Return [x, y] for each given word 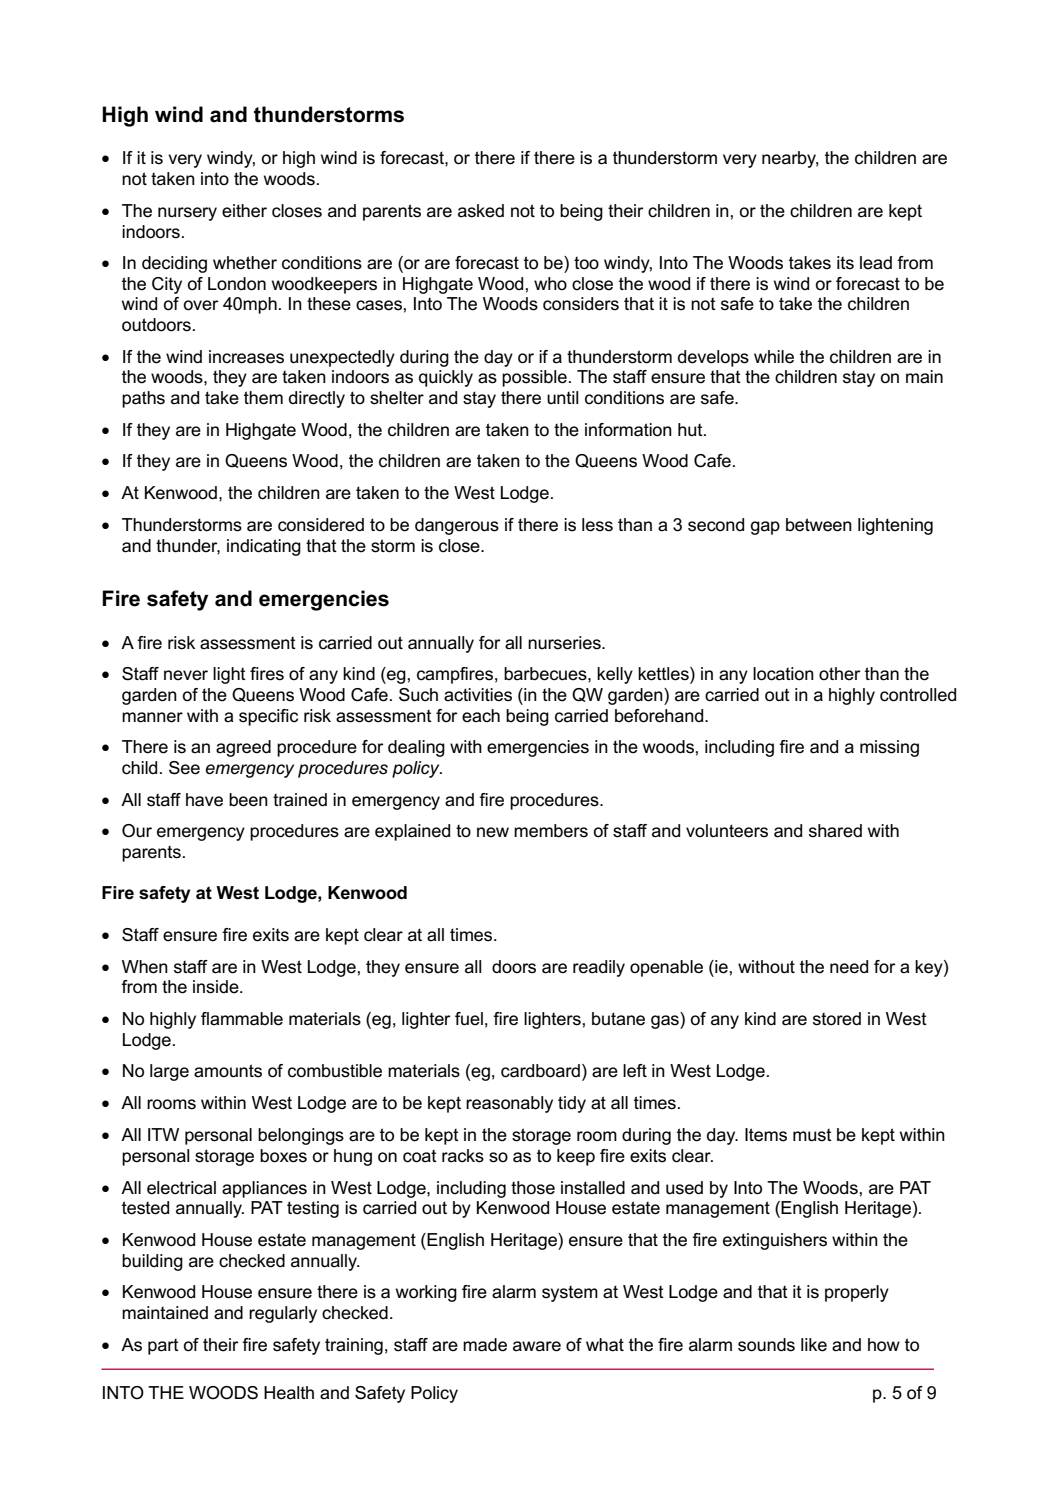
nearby [790, 159]
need [849, 967]
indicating [264, 547]
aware [537, 1346]
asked [481, 211]
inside [217, 987]
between [819, 525]
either [244, 211]
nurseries [565, 643]
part [163, 1347]
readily [599, 968]
